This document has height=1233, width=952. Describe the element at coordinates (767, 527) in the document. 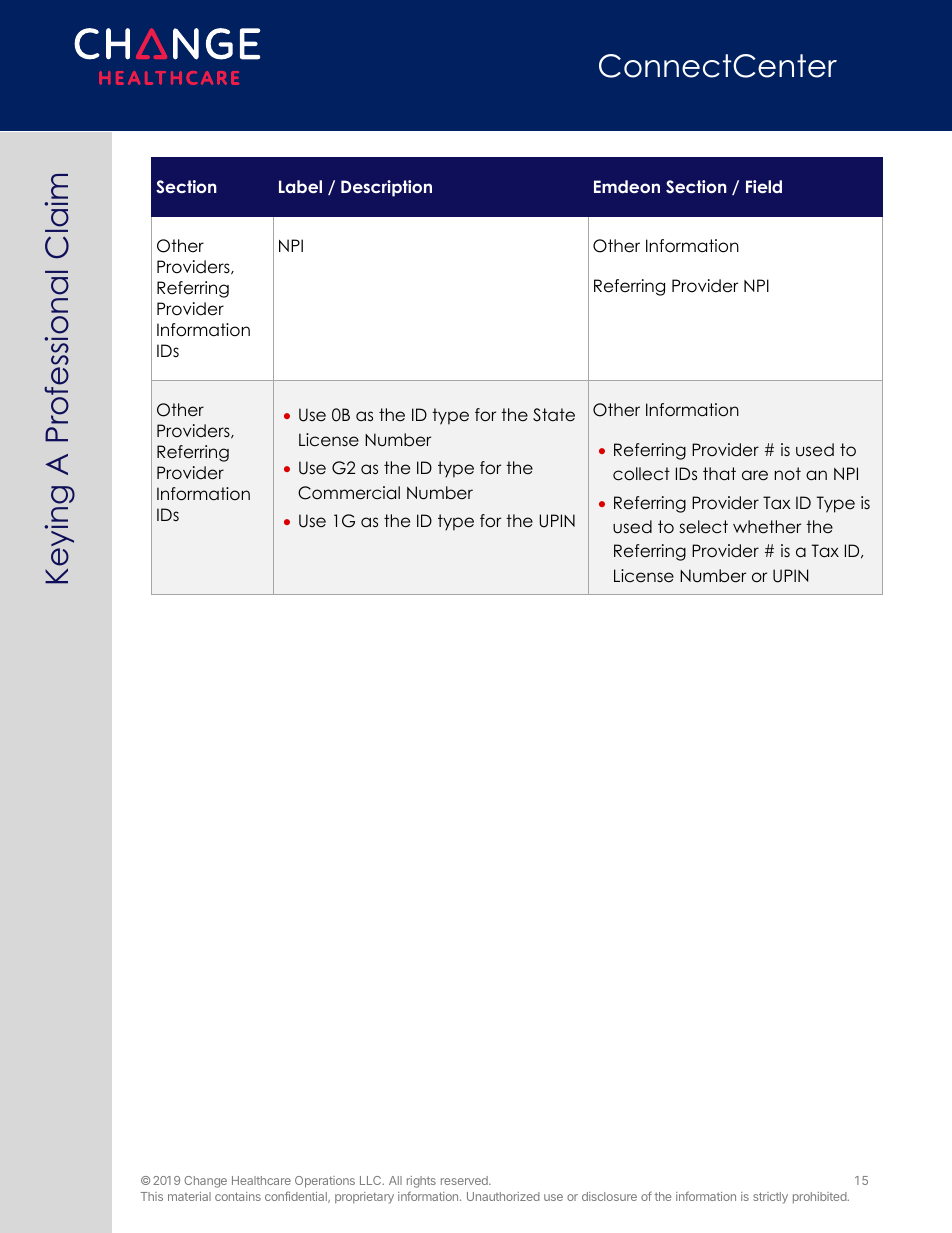

I see `whether` at that location.
